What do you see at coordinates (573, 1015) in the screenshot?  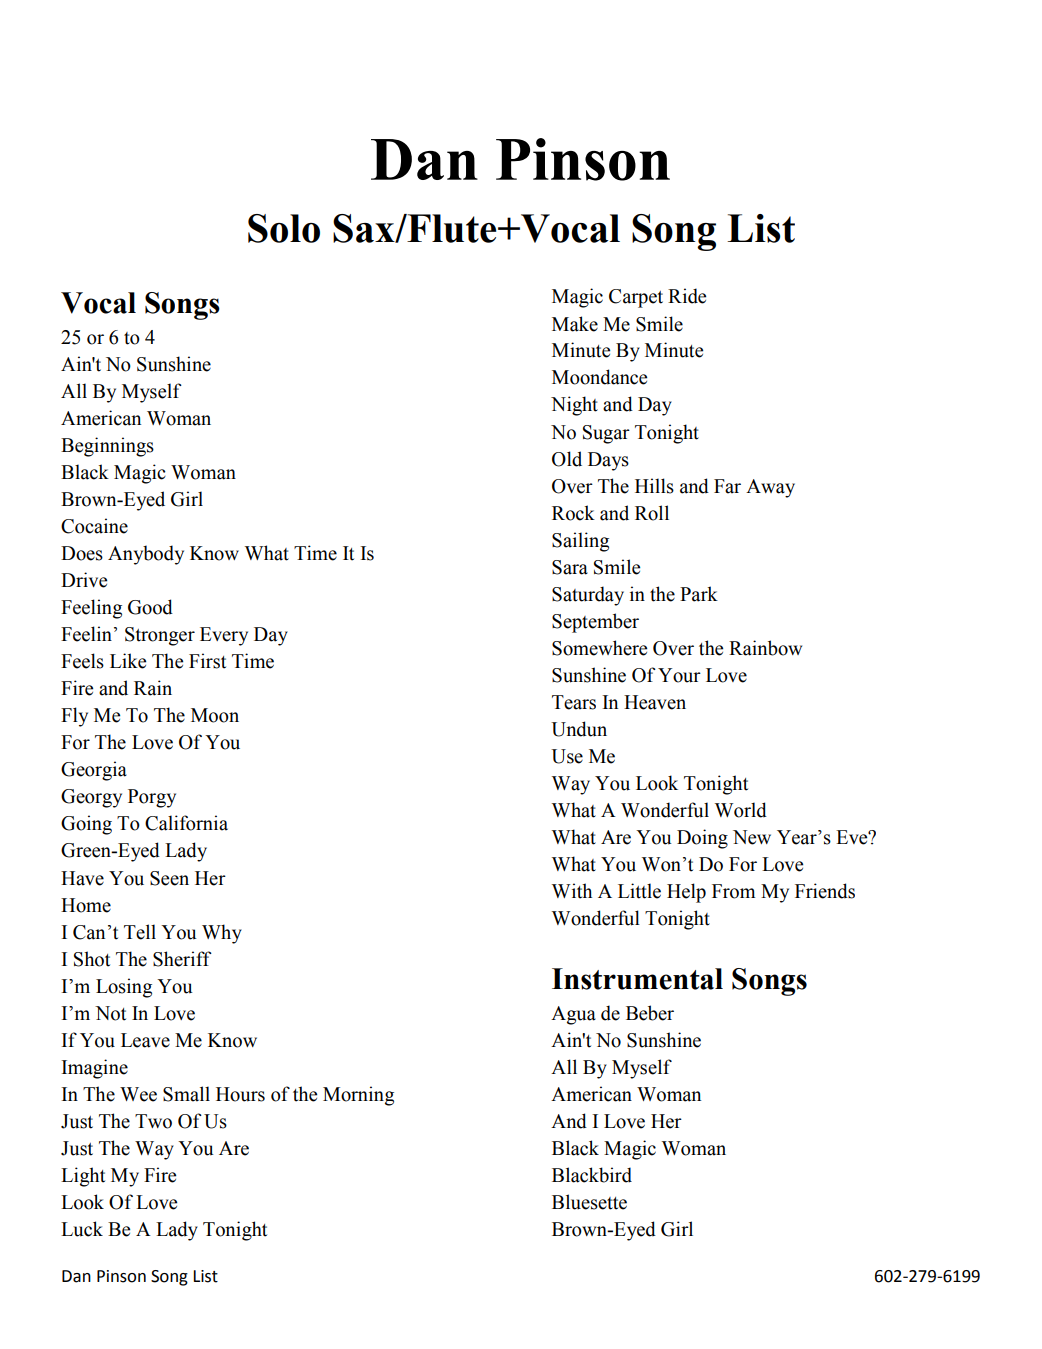 I see `Agua` at bounding box center [573, 1015].
